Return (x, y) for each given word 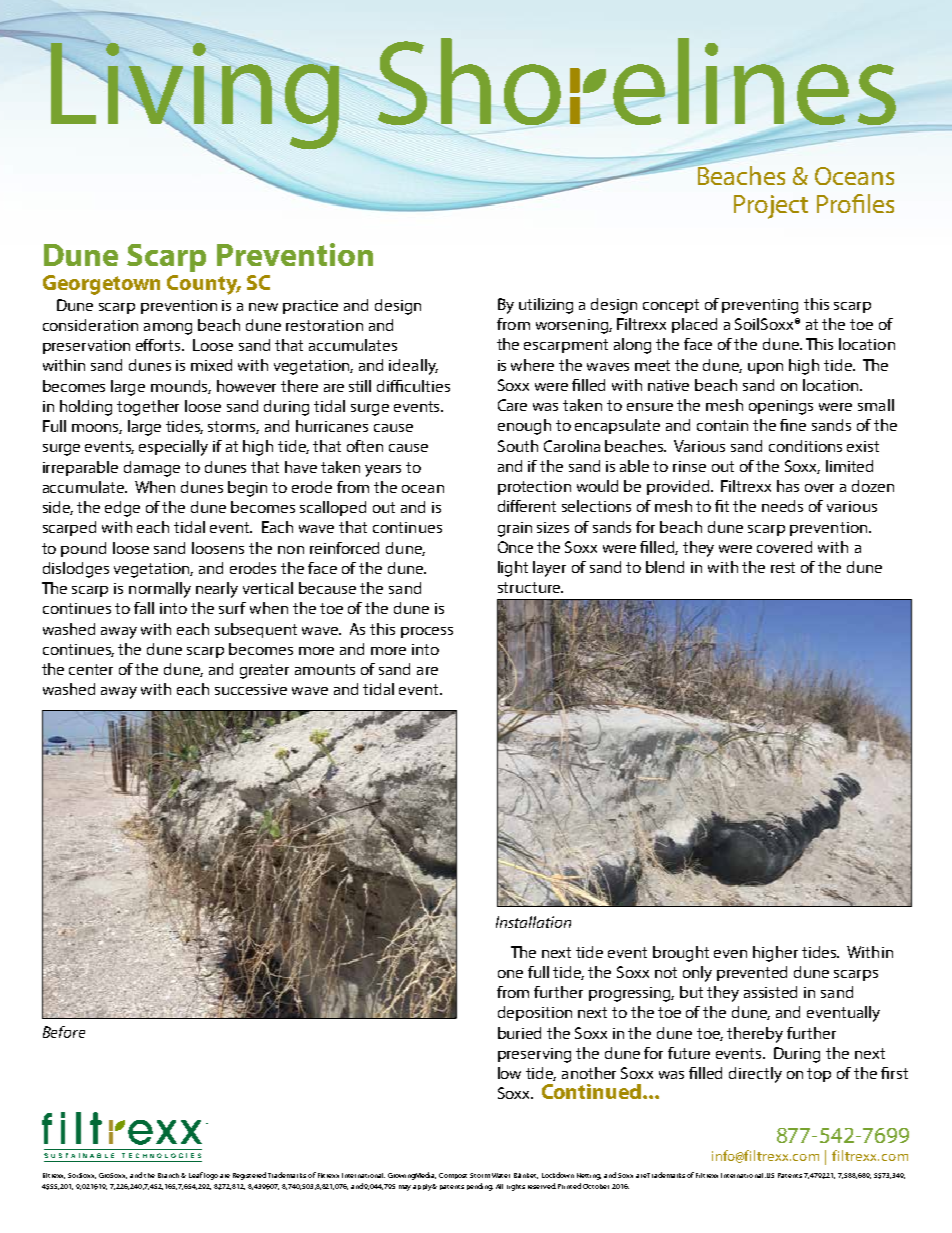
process (427, 632)
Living (194, 96)
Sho (469, 83)
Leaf (196, 1175)
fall (144, 608)
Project (771, 207)
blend (665, 567)
